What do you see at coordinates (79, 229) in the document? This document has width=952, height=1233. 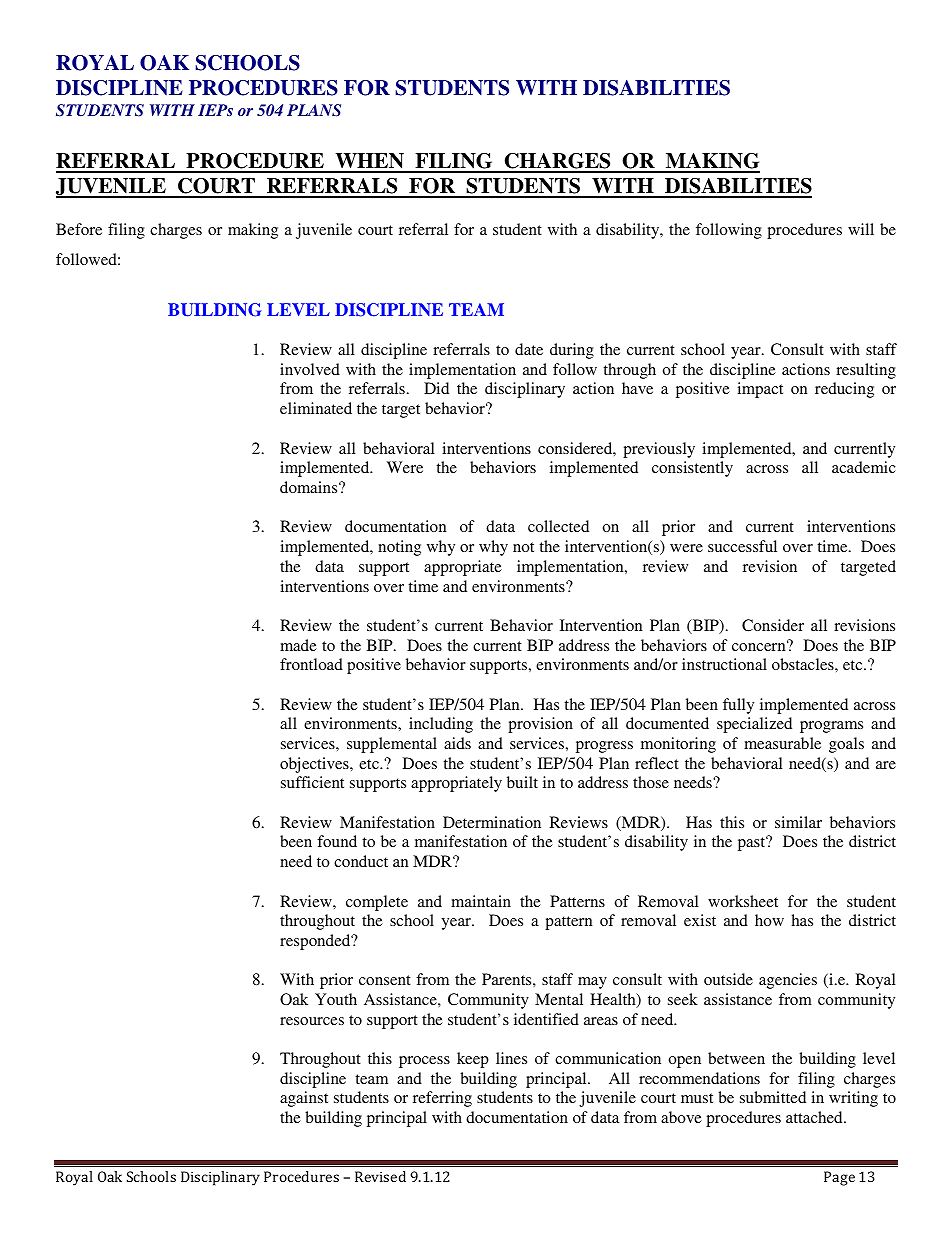 I see `Before` at bounding box center [79, 229].
